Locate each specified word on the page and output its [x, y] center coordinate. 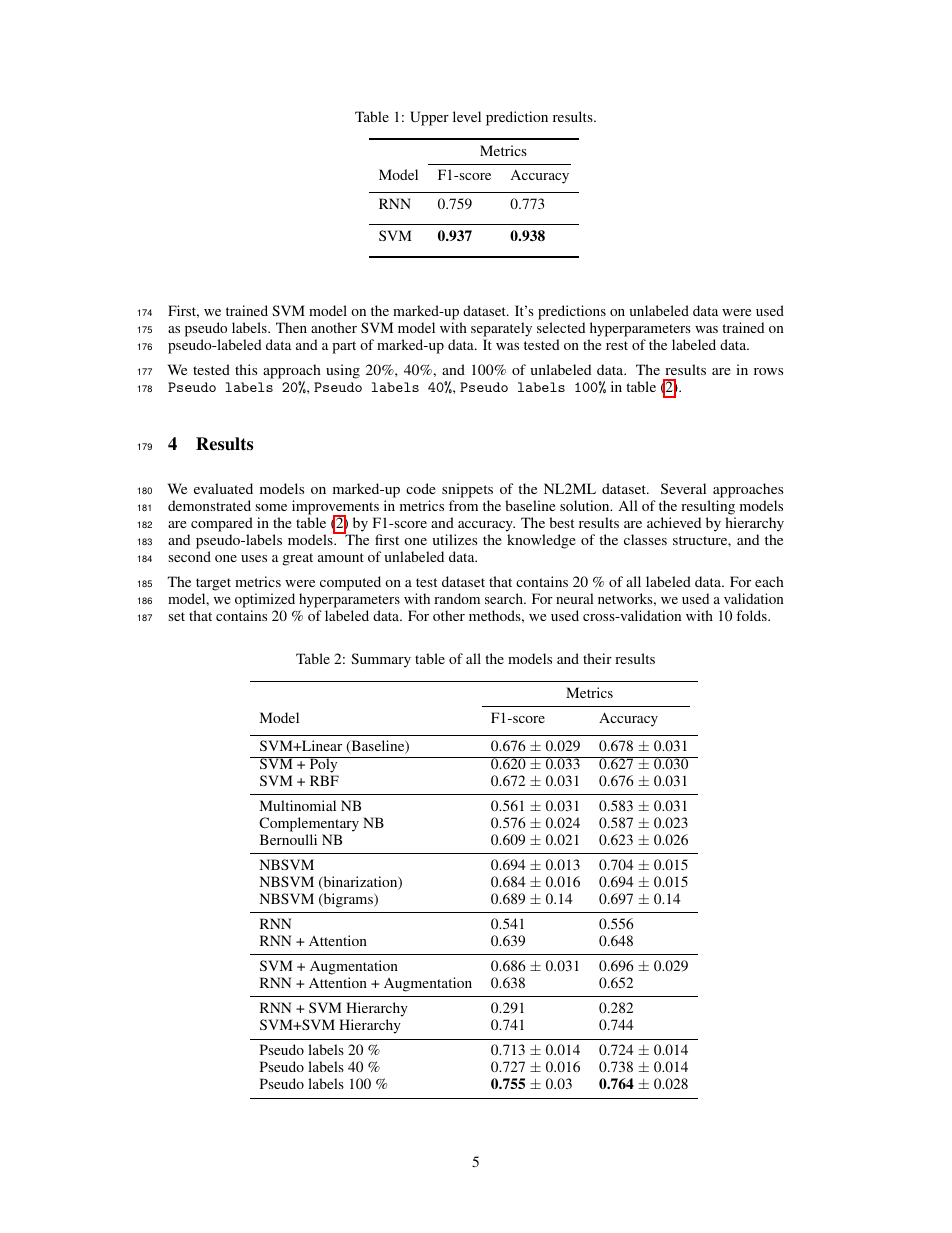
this [246, 369]
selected [561, 327]
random [457, 598]
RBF [324, 780]
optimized [265, 600]
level [467, 116]
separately [501, 329]
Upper [429, 118]
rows [768, 371]
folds [752, 615]
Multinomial [298, 805]
